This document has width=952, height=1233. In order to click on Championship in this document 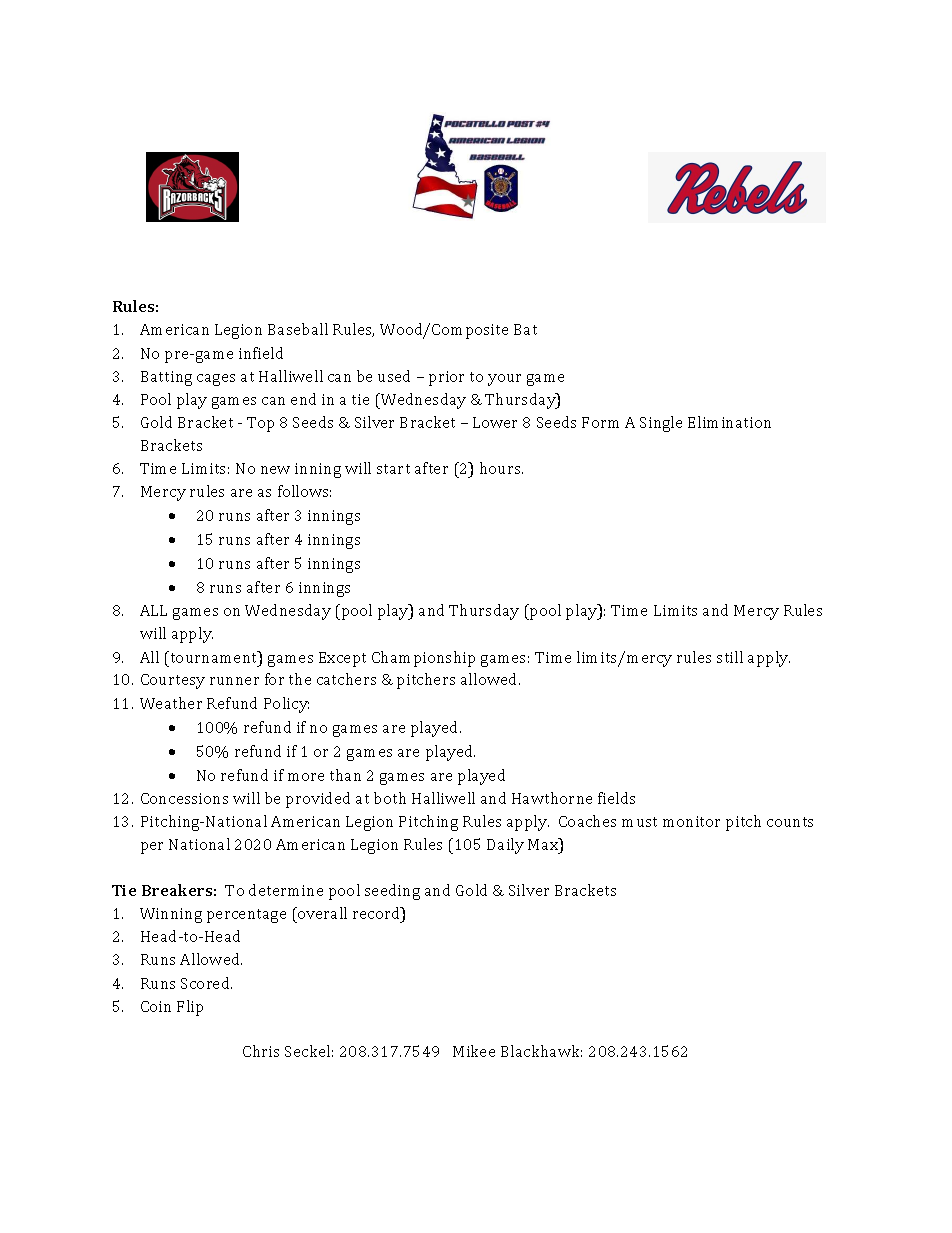, I will do `click(423, 659)`.
